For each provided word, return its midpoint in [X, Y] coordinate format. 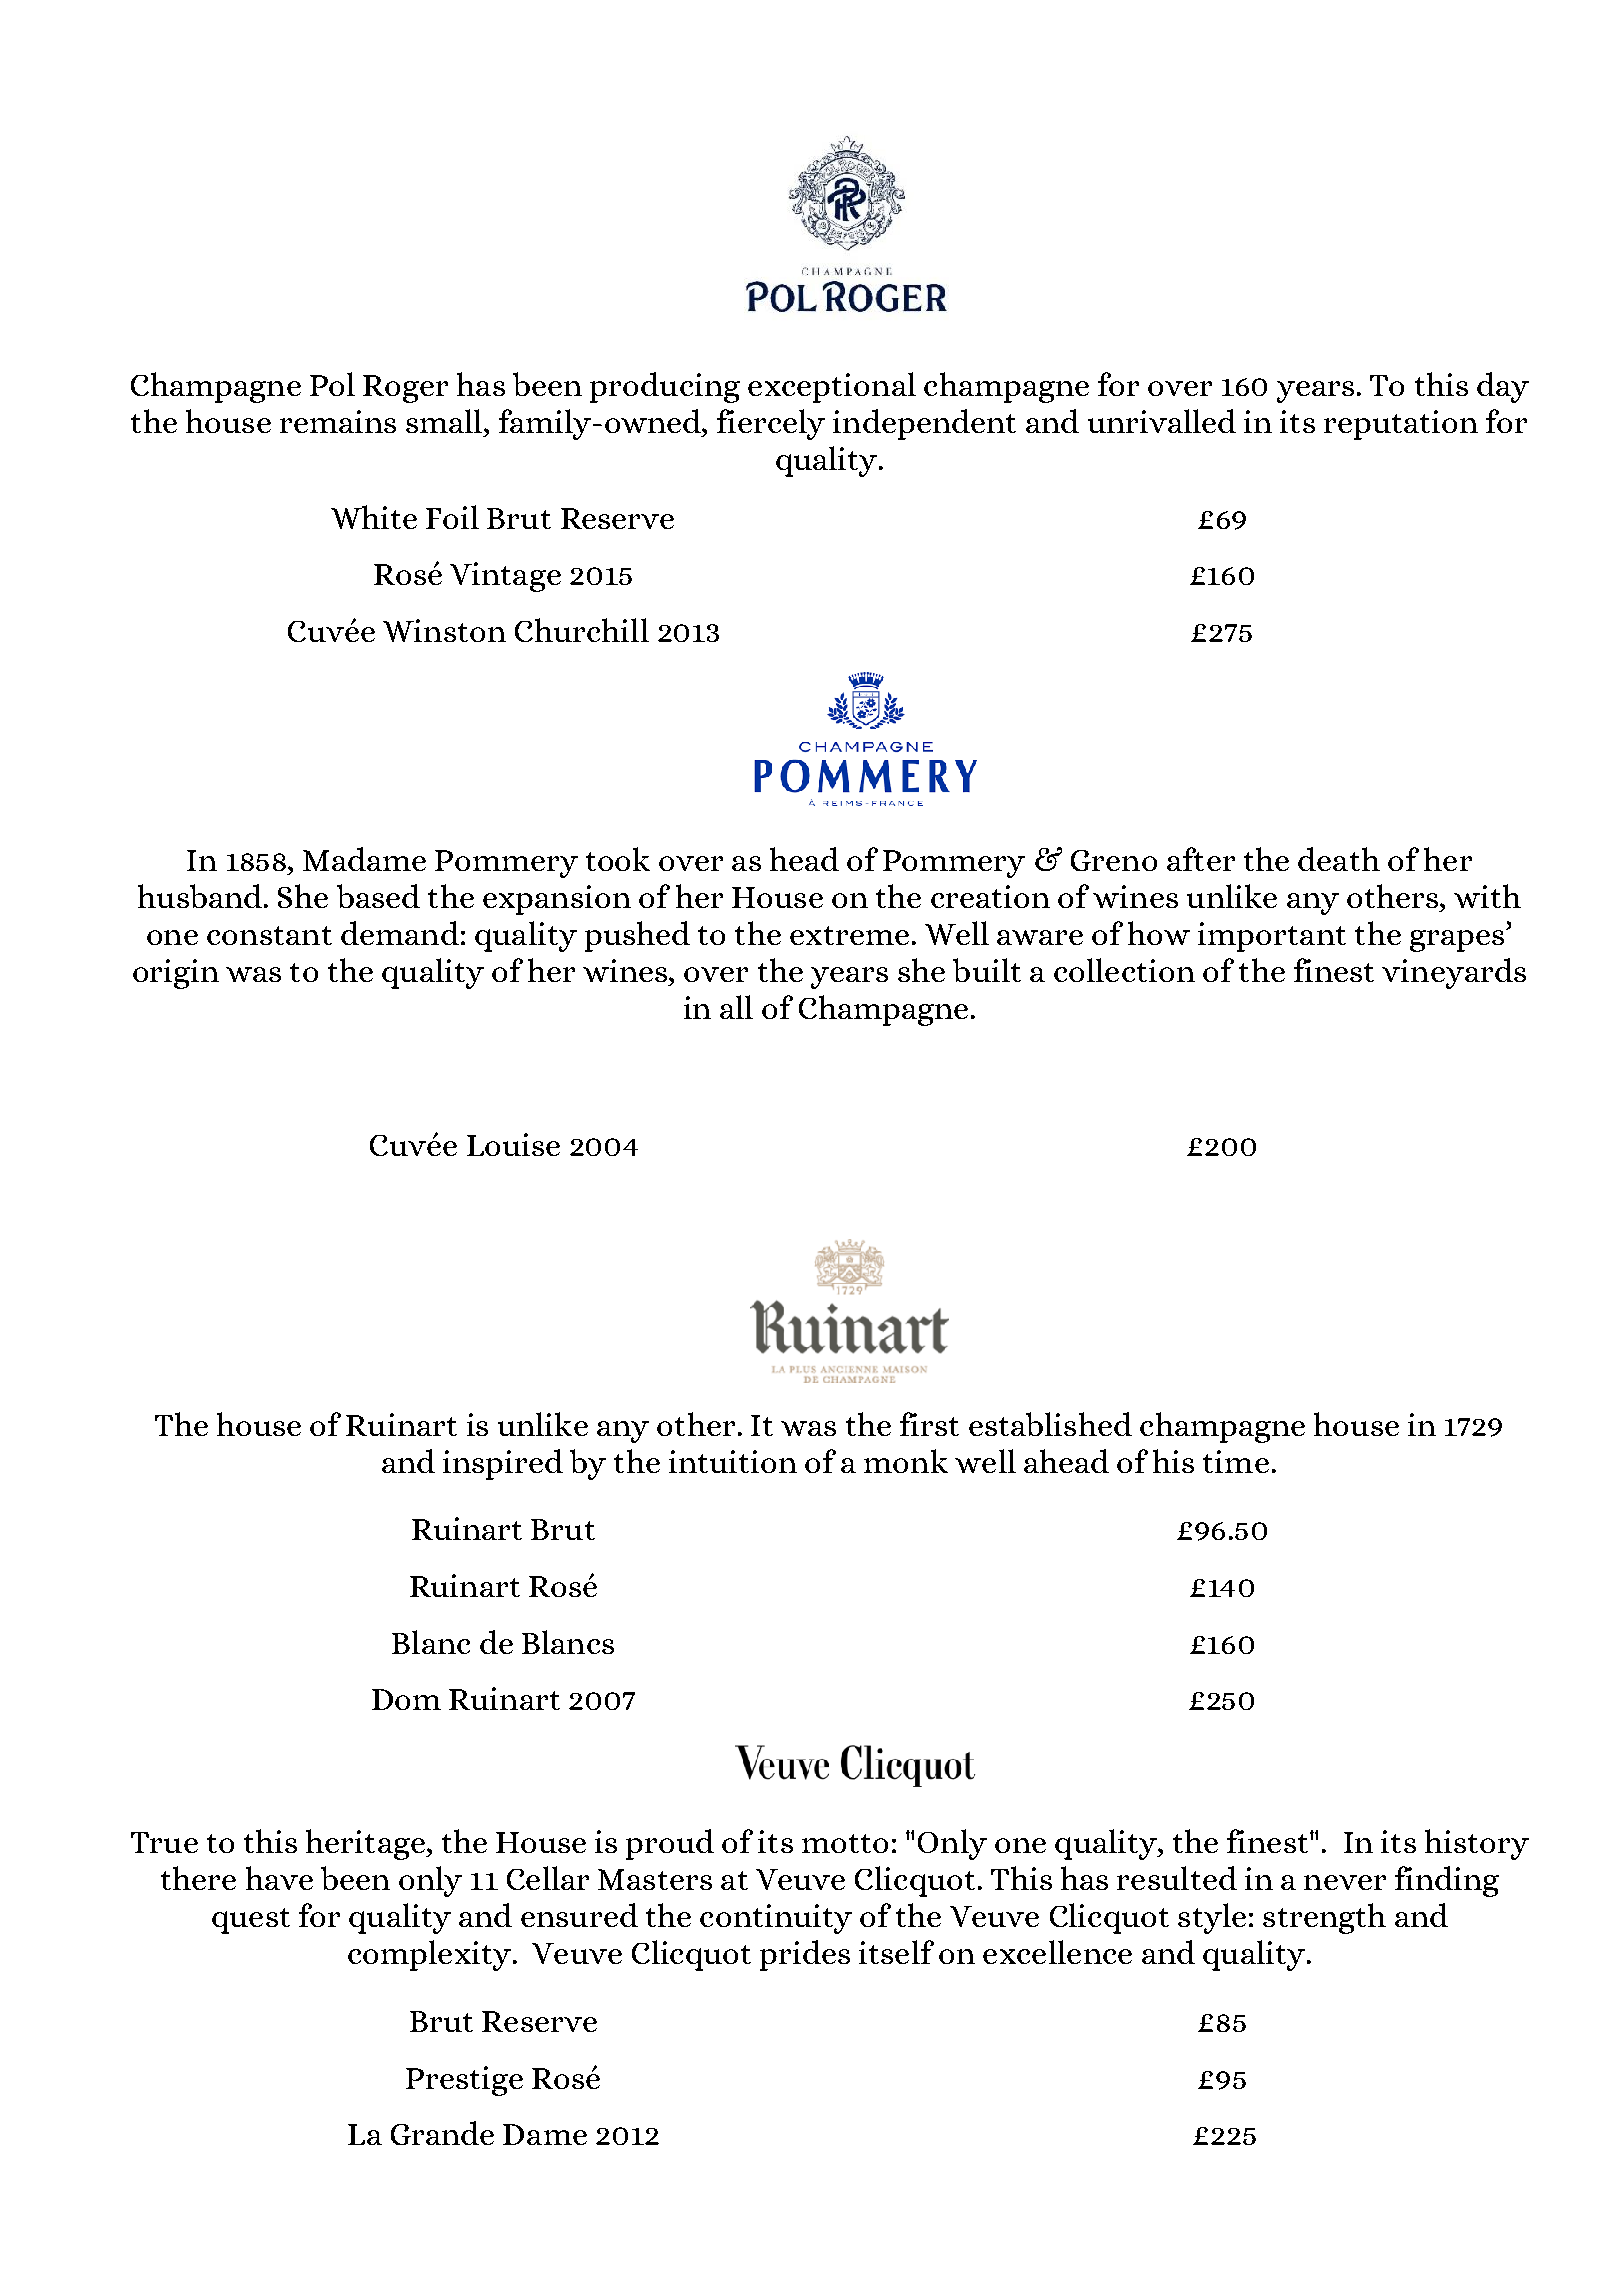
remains [338, 421]
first [929, 1424]
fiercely [771, 424]
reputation [1401, 425]
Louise [513, 1144]
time [1236, 1461]
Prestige [464, 2081]
